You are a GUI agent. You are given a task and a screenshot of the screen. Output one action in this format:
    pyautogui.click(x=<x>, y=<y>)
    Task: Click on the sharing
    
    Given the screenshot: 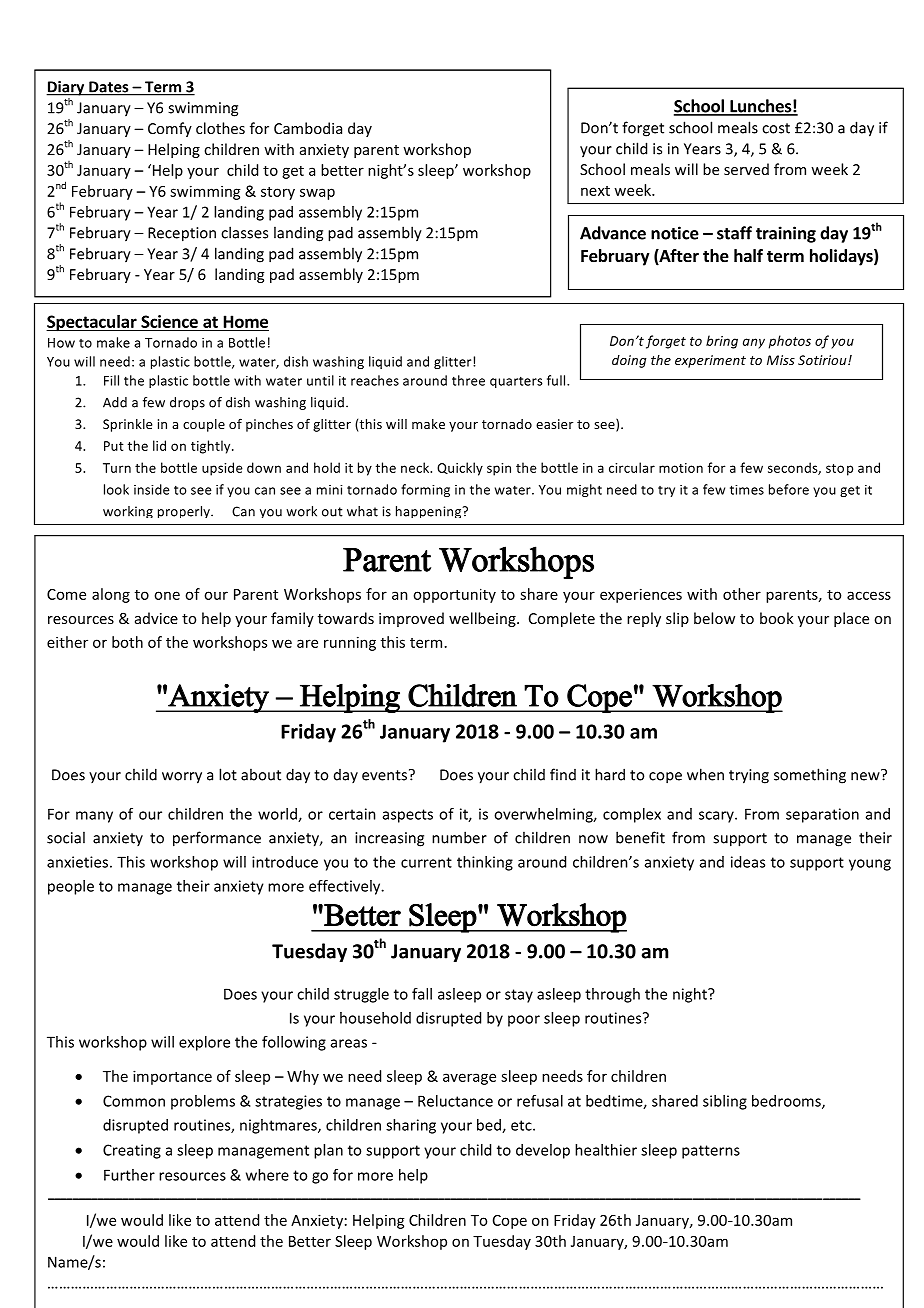 What is the action you would take?
    pyautogui.click(x=411, y=1126)
